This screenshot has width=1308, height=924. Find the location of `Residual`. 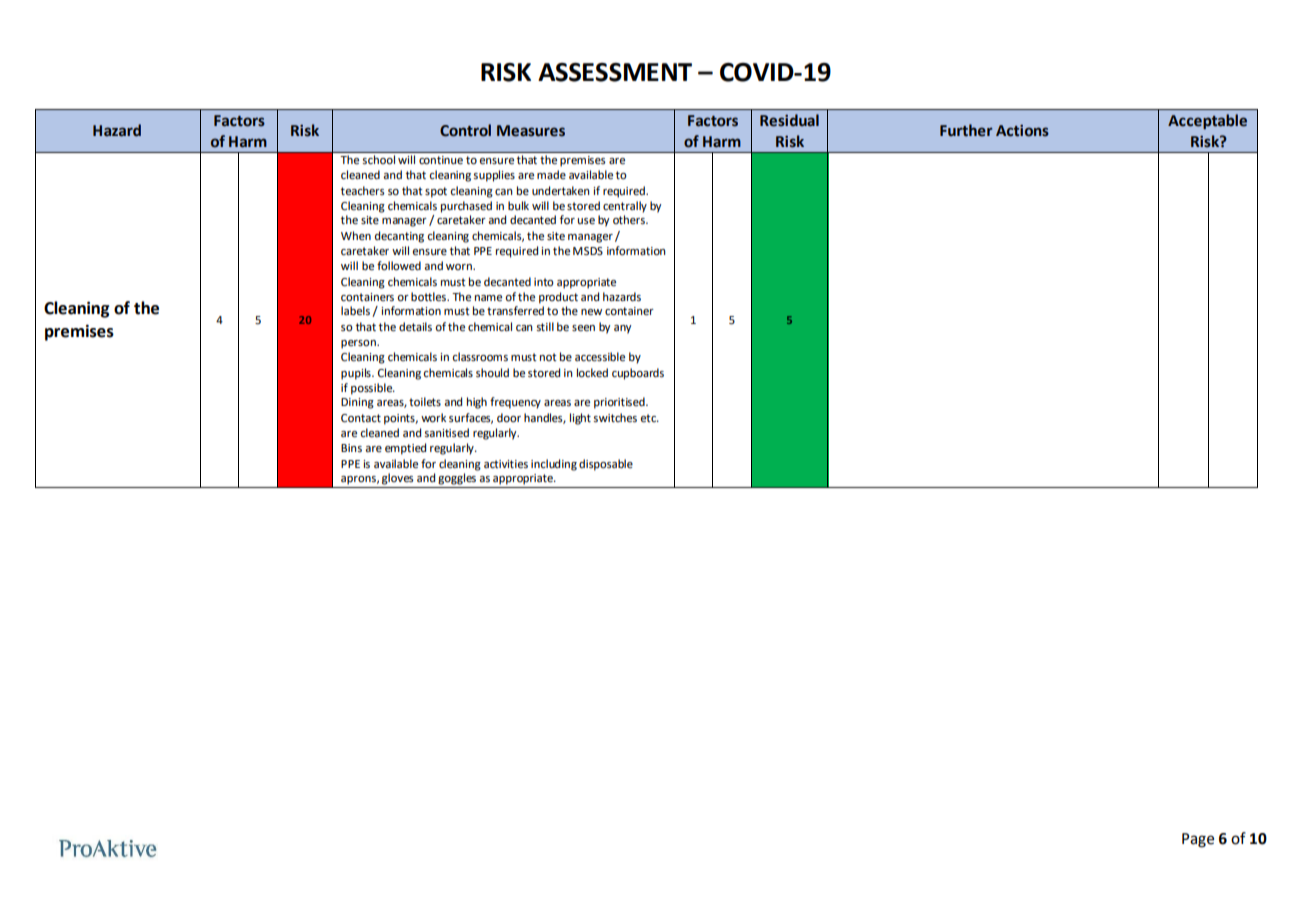

Residual is located at coordinates (789, 120).
